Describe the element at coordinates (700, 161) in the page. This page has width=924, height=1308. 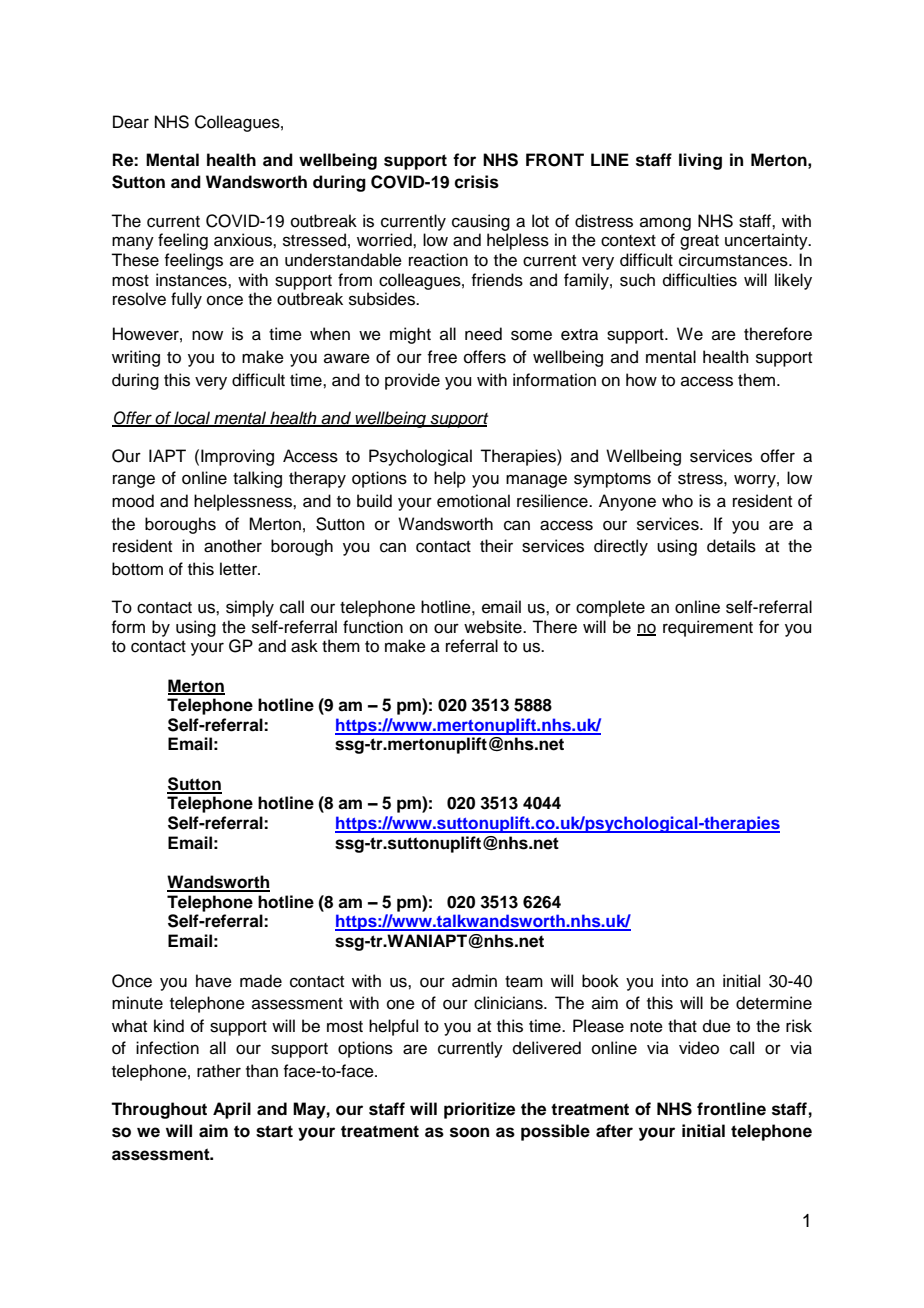
I see `living` at that location.
